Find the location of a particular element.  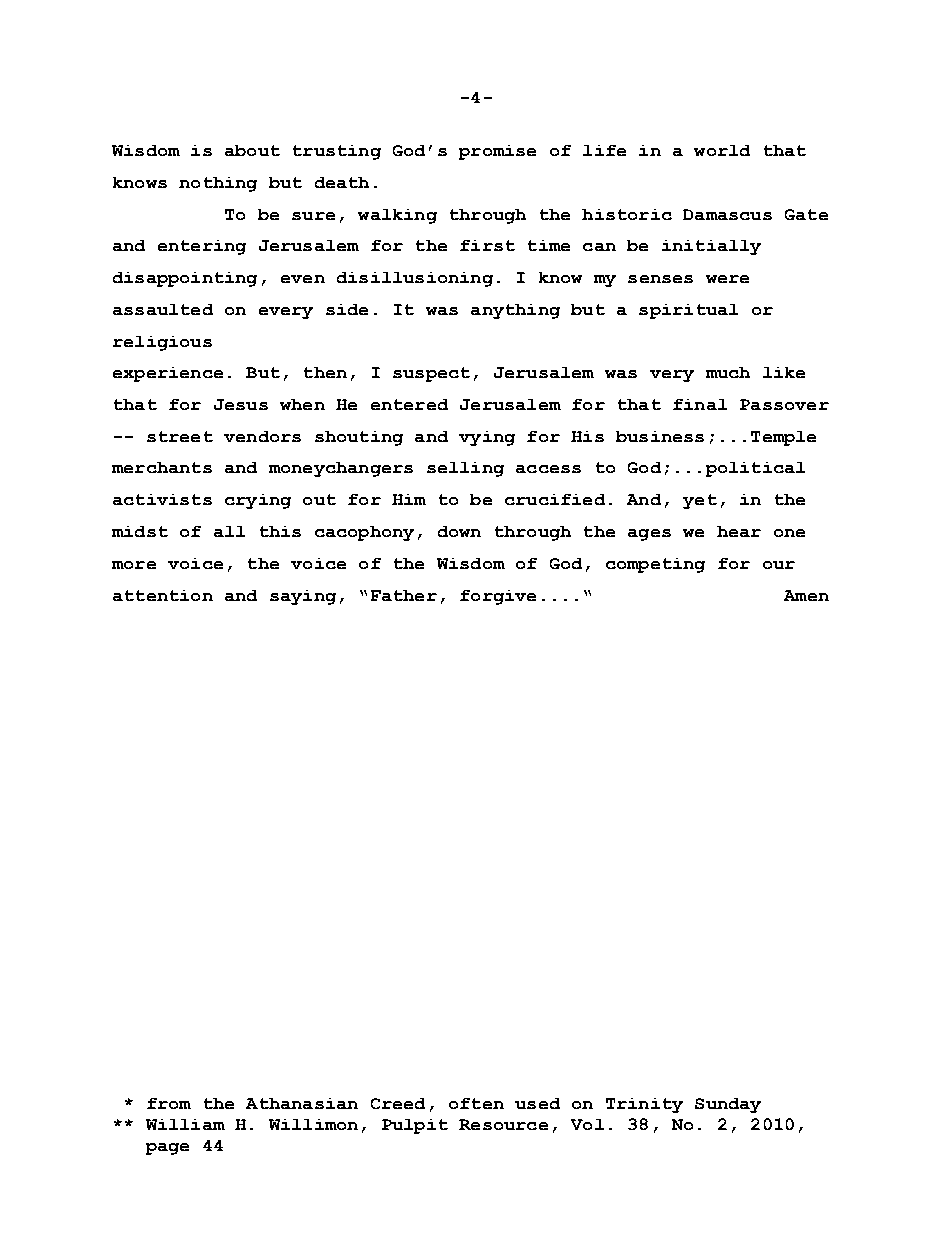

forgive is located at coordinates (498, 597).
